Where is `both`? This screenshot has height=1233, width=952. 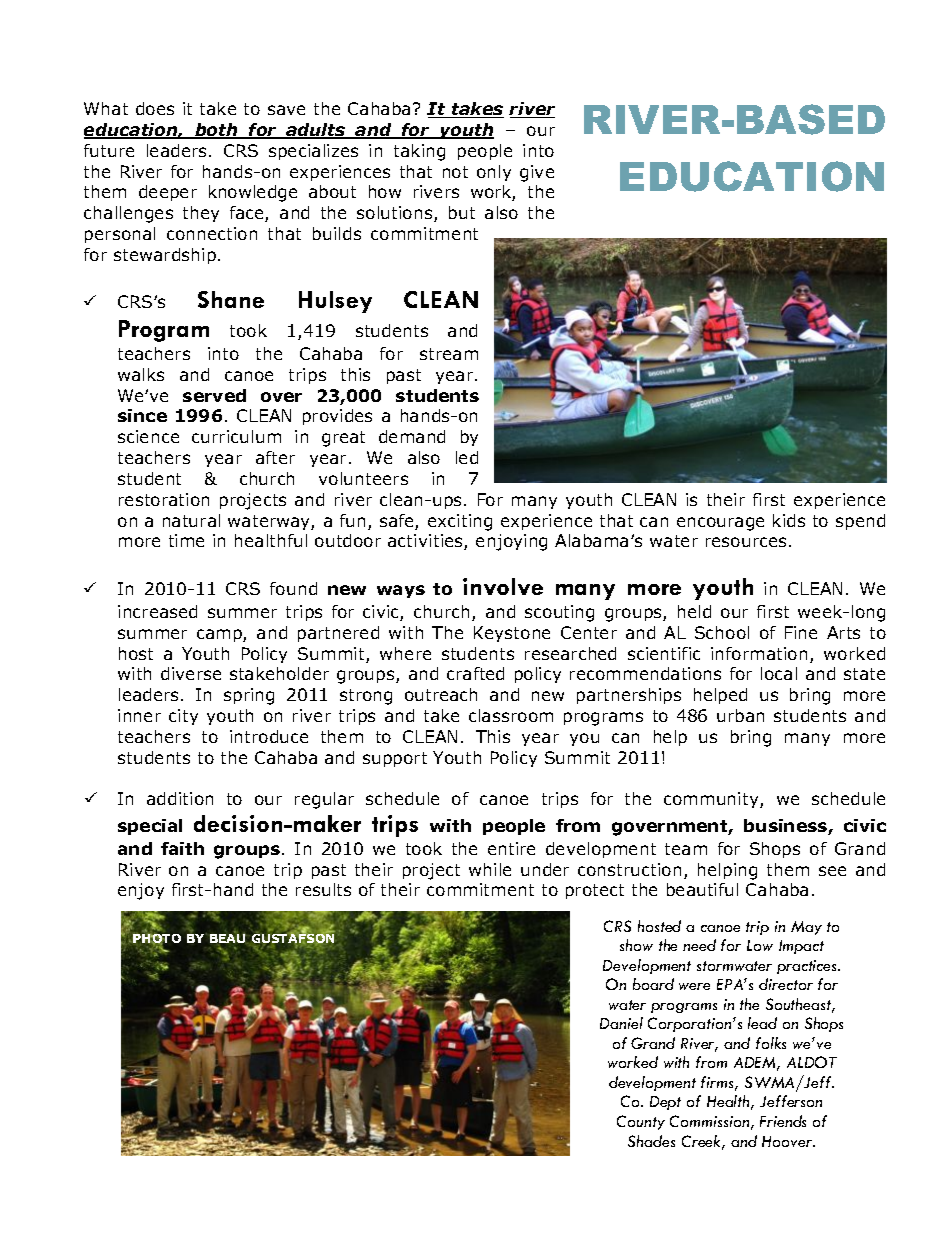
both is located at coordinates (216, 131).
